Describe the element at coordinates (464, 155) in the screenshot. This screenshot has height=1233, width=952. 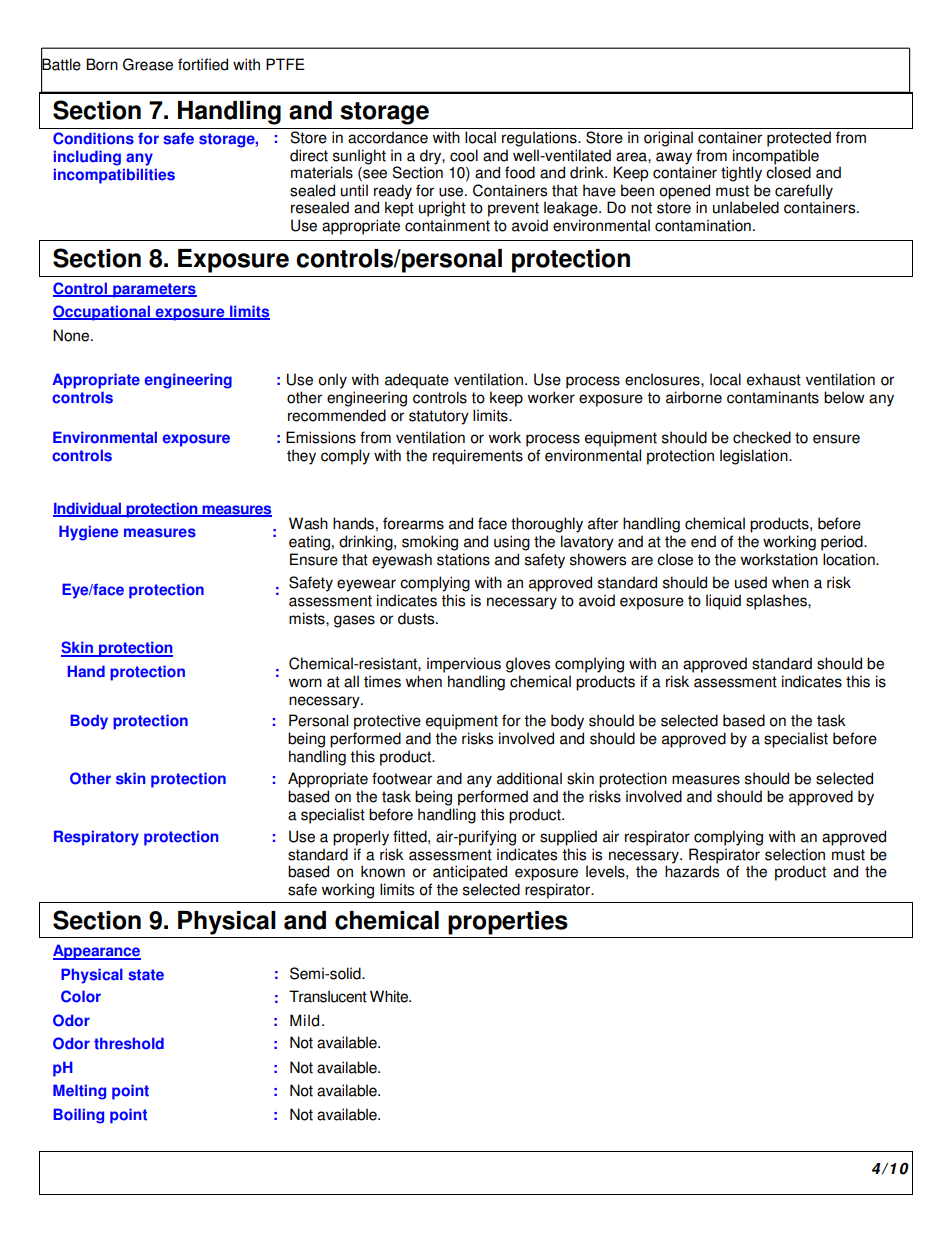
I see `cool` at that location.
